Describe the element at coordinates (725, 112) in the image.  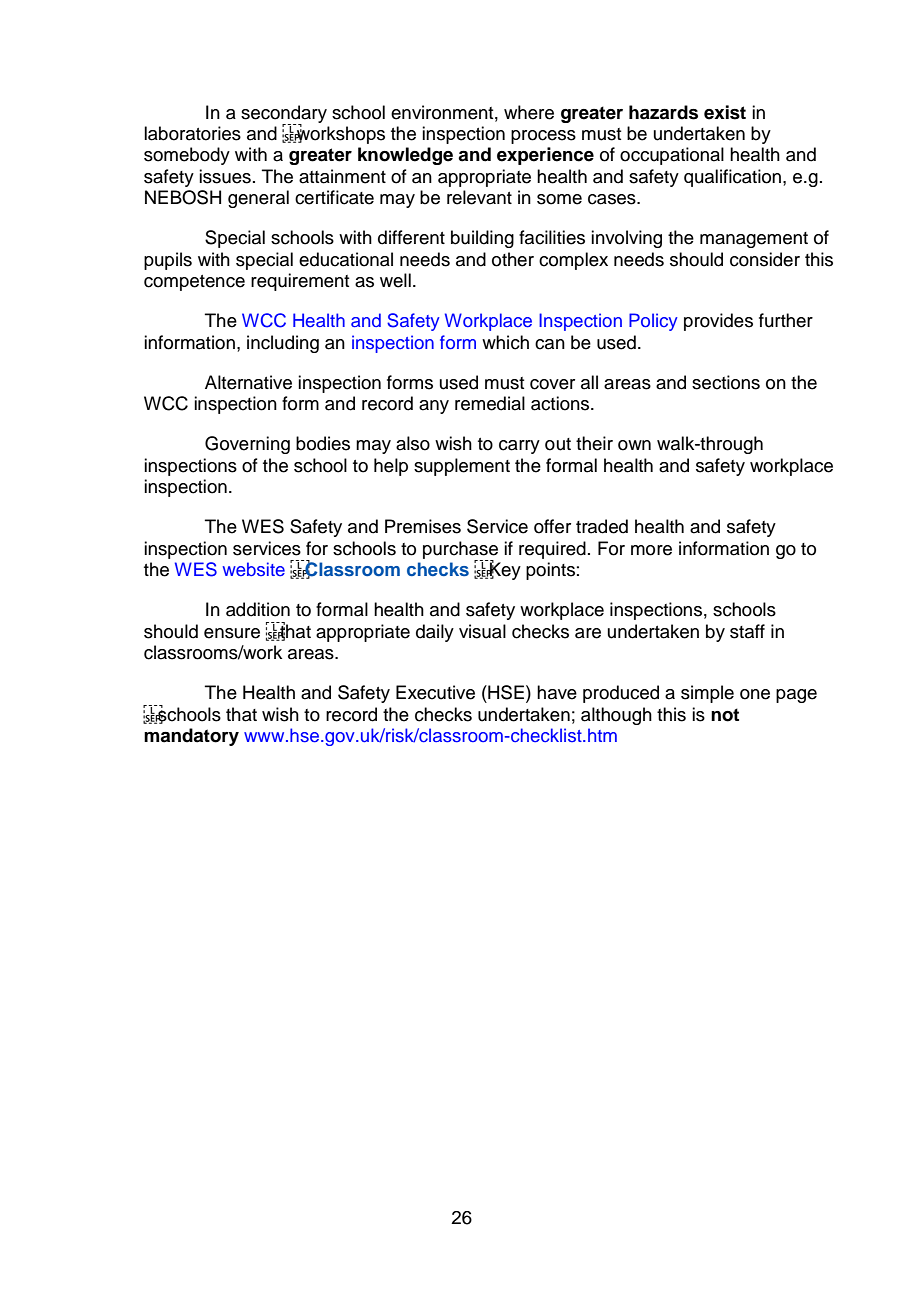
I see `exist` at that location.
